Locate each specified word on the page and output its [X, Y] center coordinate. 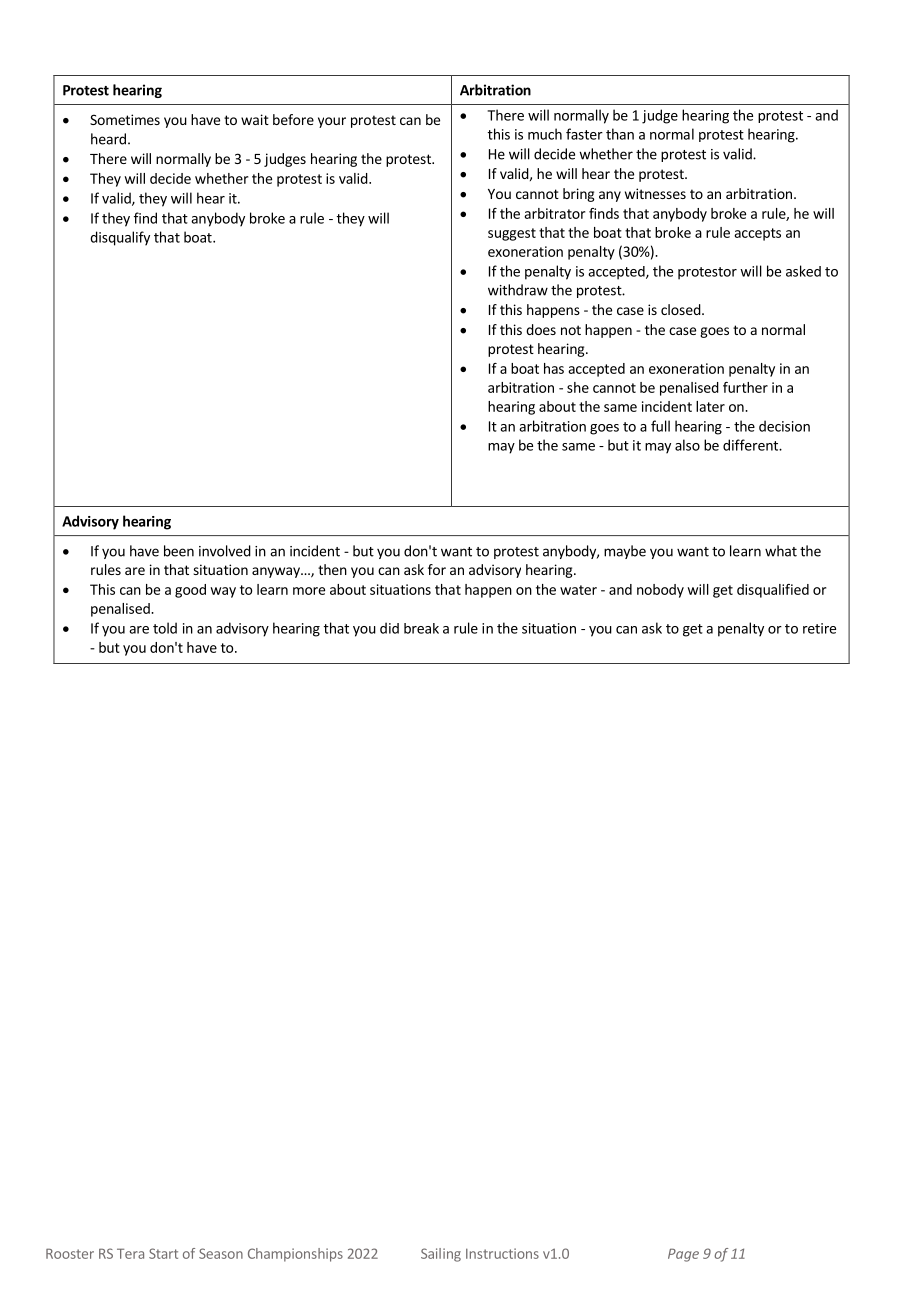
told [165, 628]
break [421, 628]
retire [819, 628]
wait [255, 119]
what [781, 551]
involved [225, 551]
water [578, 590]
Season [221, 1253]
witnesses [655, 193]
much [545, 134]
